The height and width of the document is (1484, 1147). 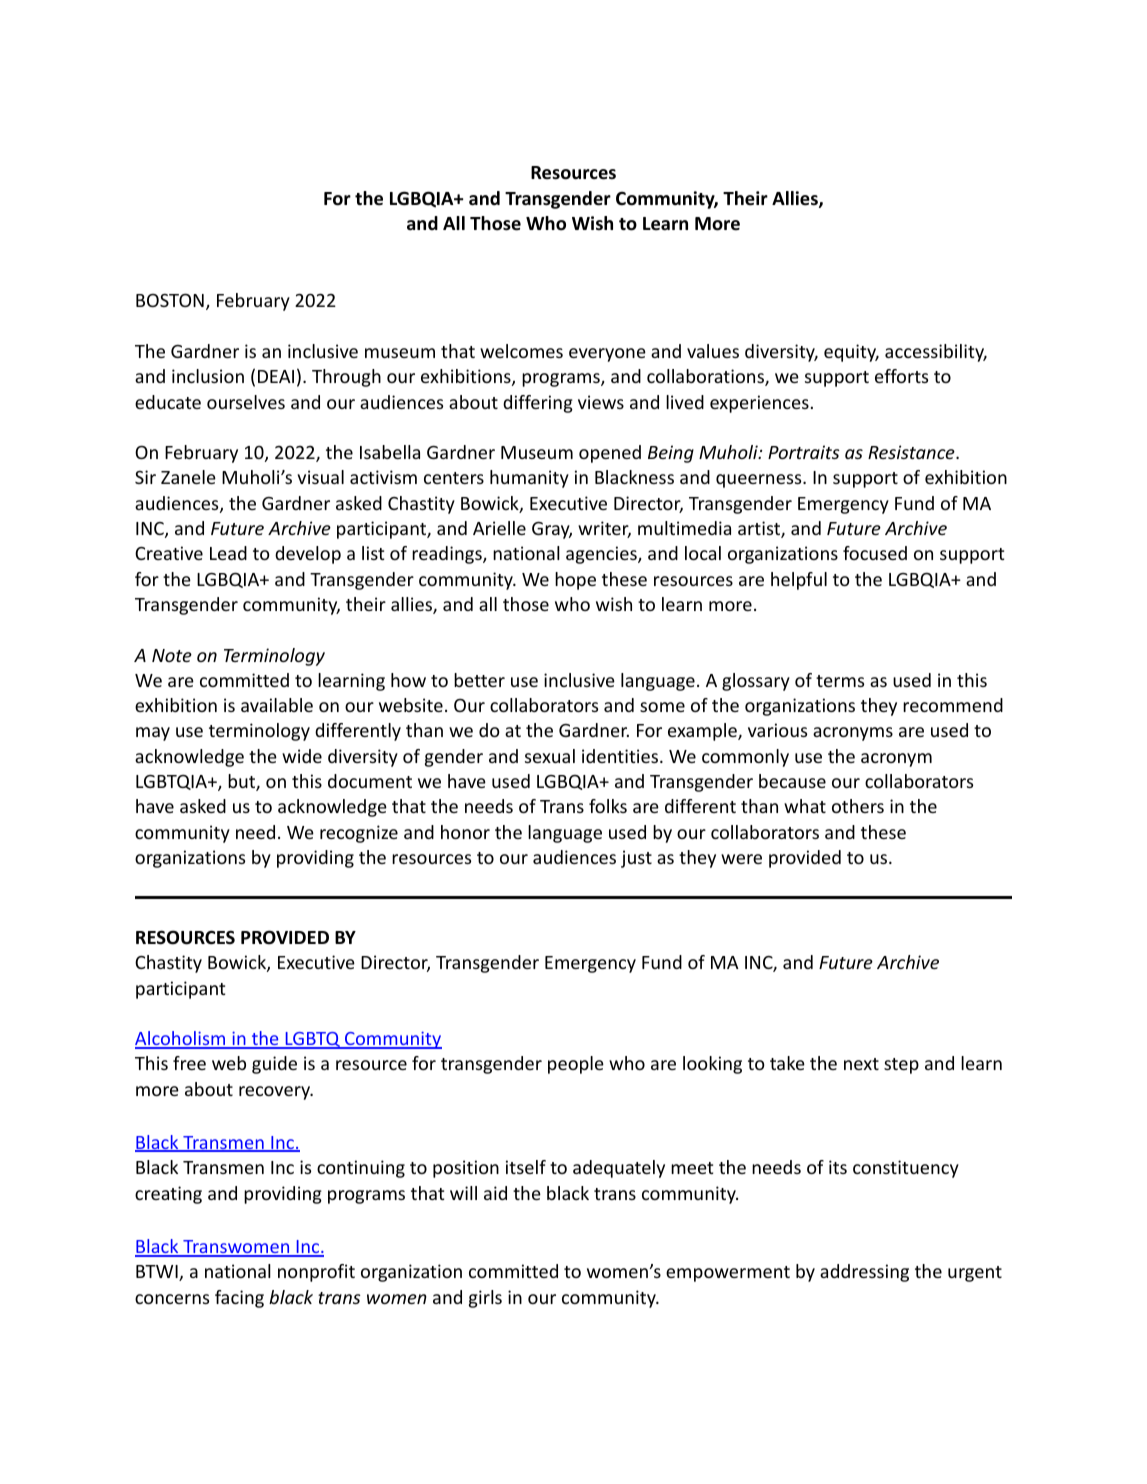 I want to click on just, so click(x=636, y=859).
